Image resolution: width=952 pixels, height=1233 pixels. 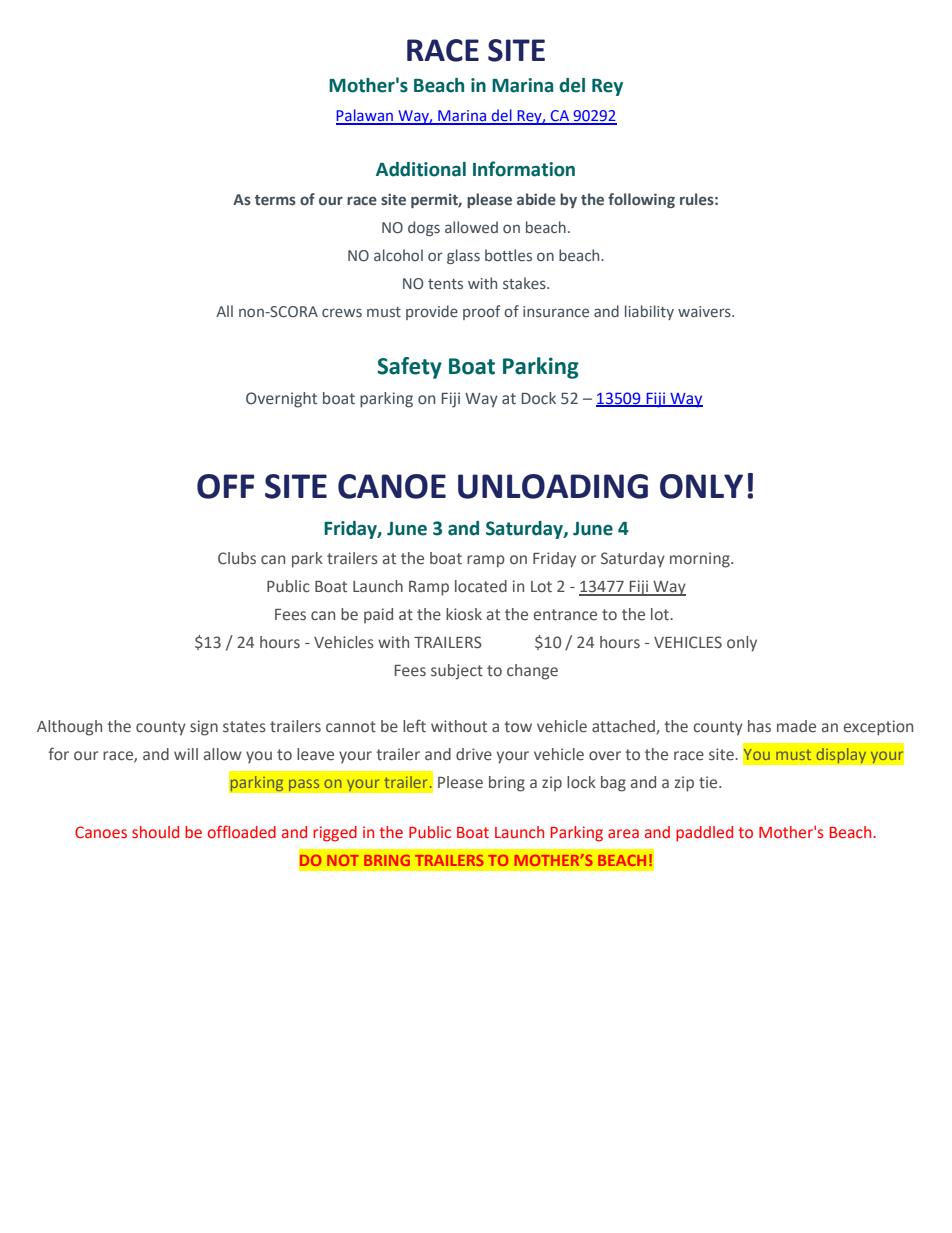 I want to click on lock, so click(x=581, y=782).
